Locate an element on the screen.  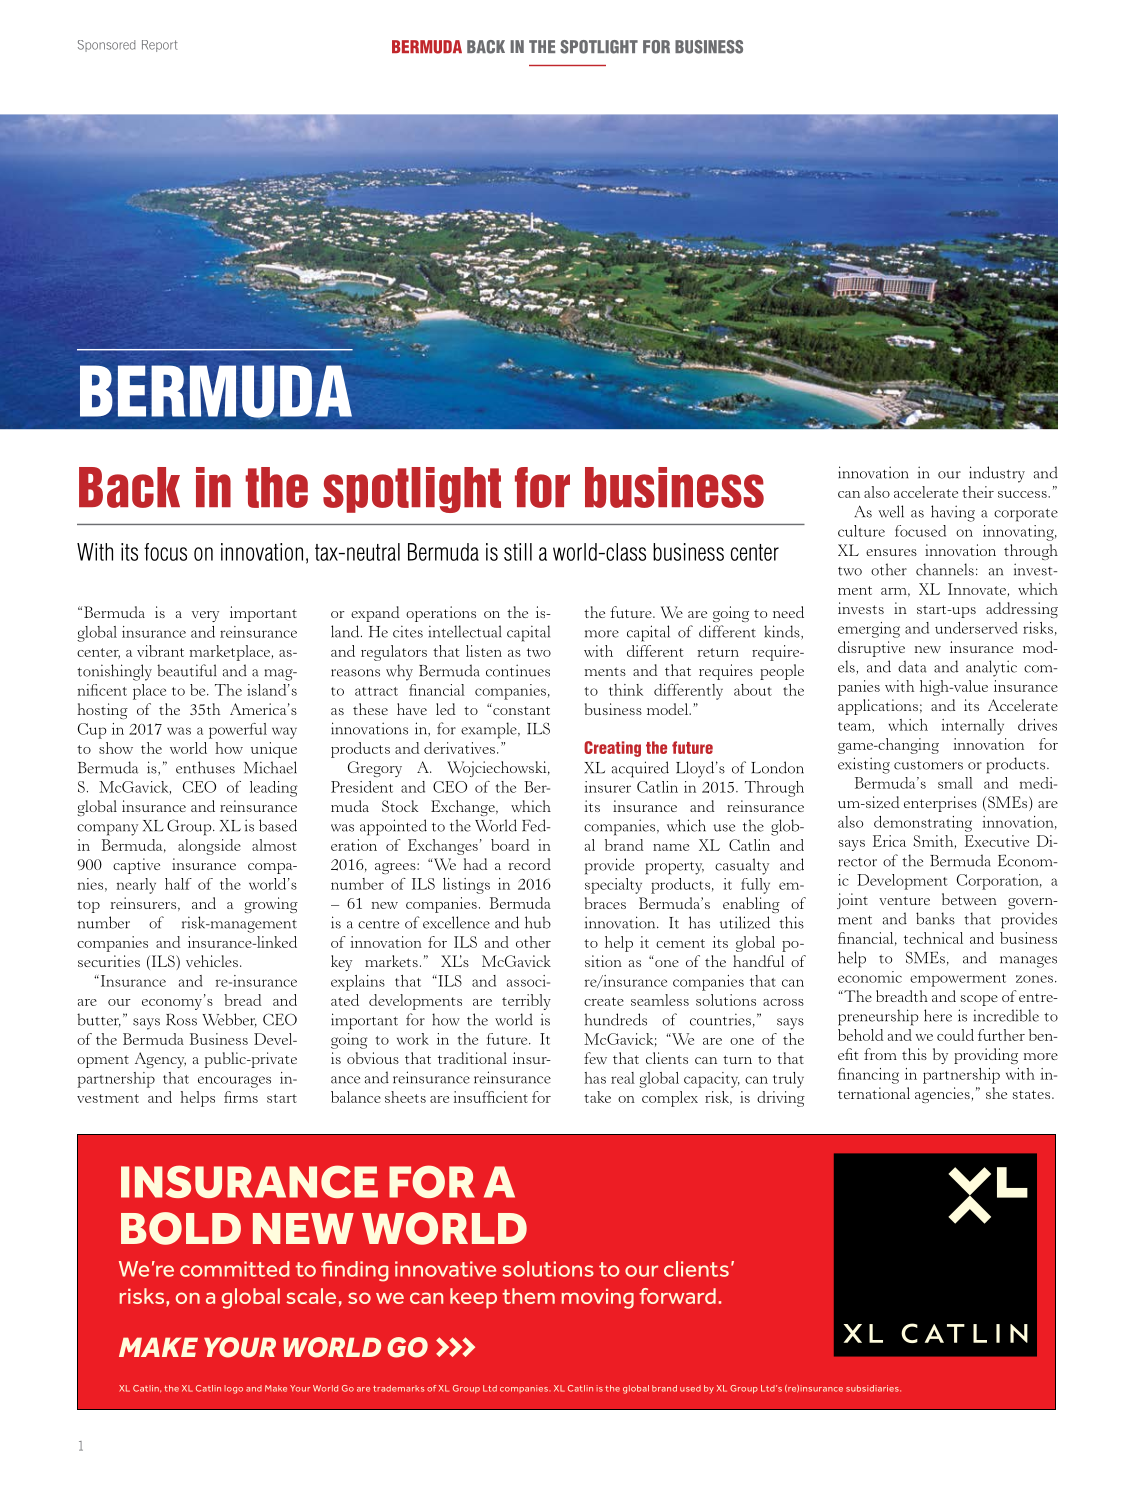
industry is located at coordinates (997, 474).
